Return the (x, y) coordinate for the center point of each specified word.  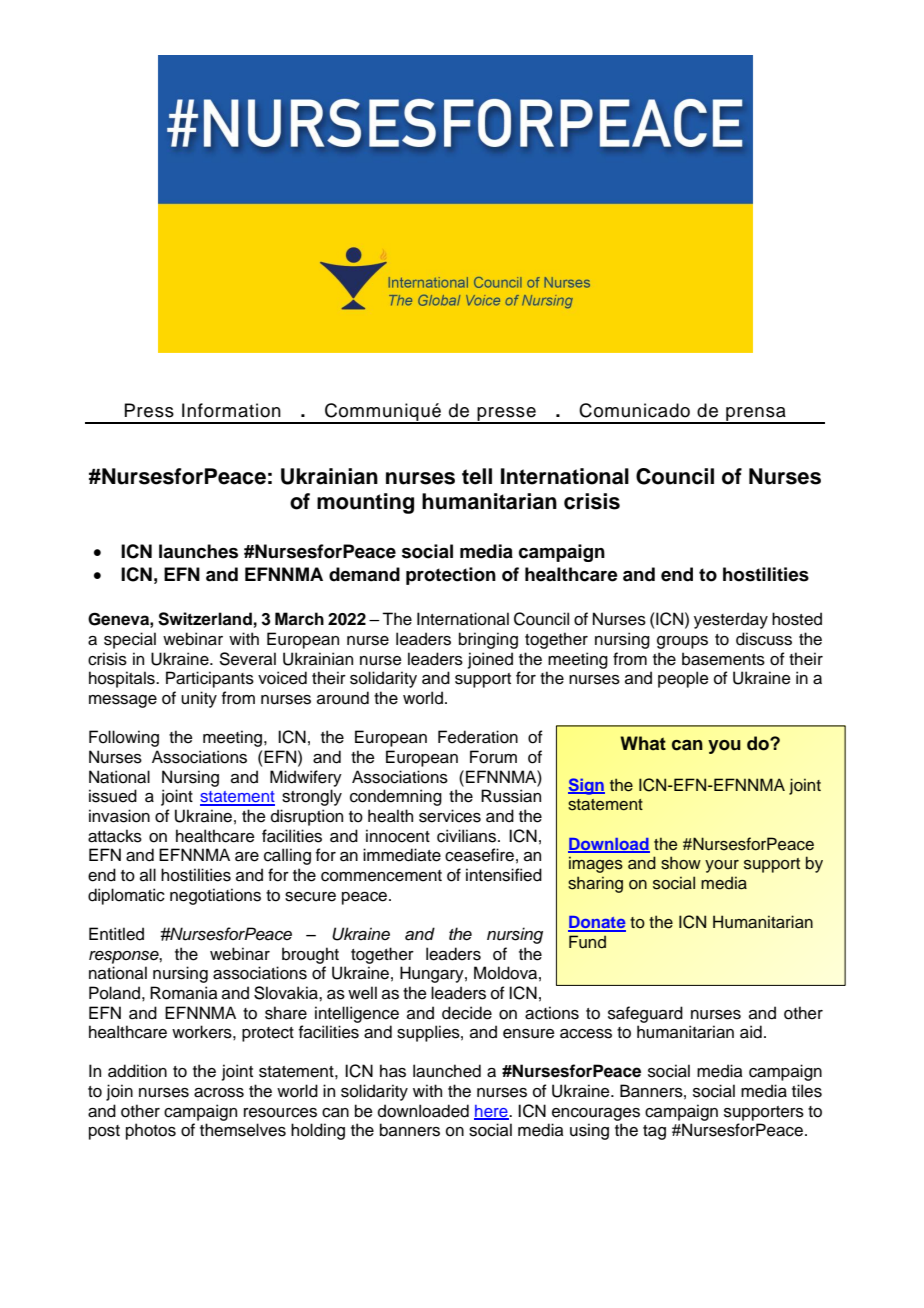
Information (231, 410)
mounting (365, 503)
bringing (488, 640)
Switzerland (205, 619)
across (219, 1093)
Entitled (116, 934)
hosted (797, 619)
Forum (493, 757)
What (643, 743)
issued (113, 796)
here (492, 1112)
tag (654, 1132)
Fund (587, 942)
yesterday (731, 620)
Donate (597, 923)
